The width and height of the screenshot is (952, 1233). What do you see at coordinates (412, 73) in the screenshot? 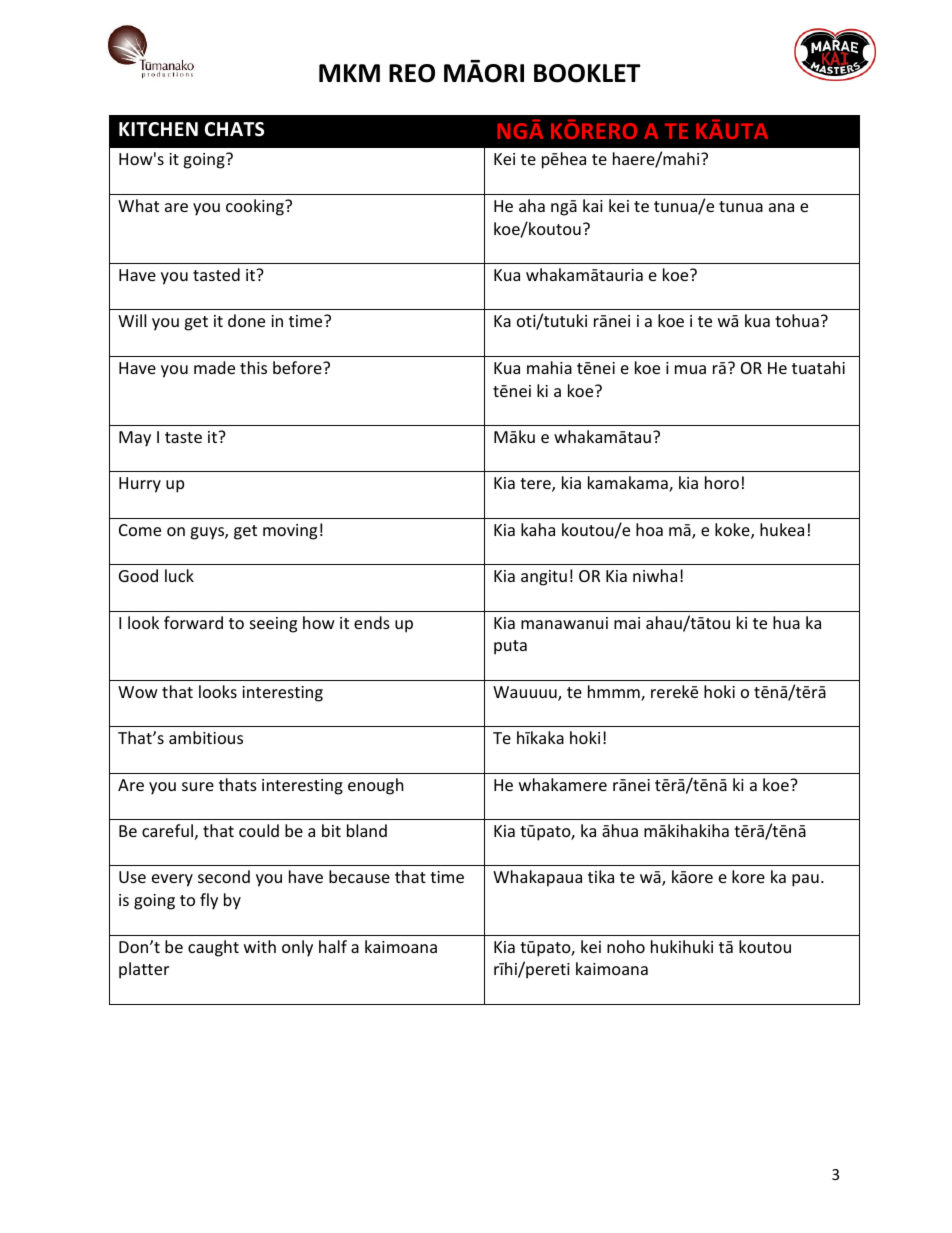
I see `REO` at bounding box center [412, 73].
